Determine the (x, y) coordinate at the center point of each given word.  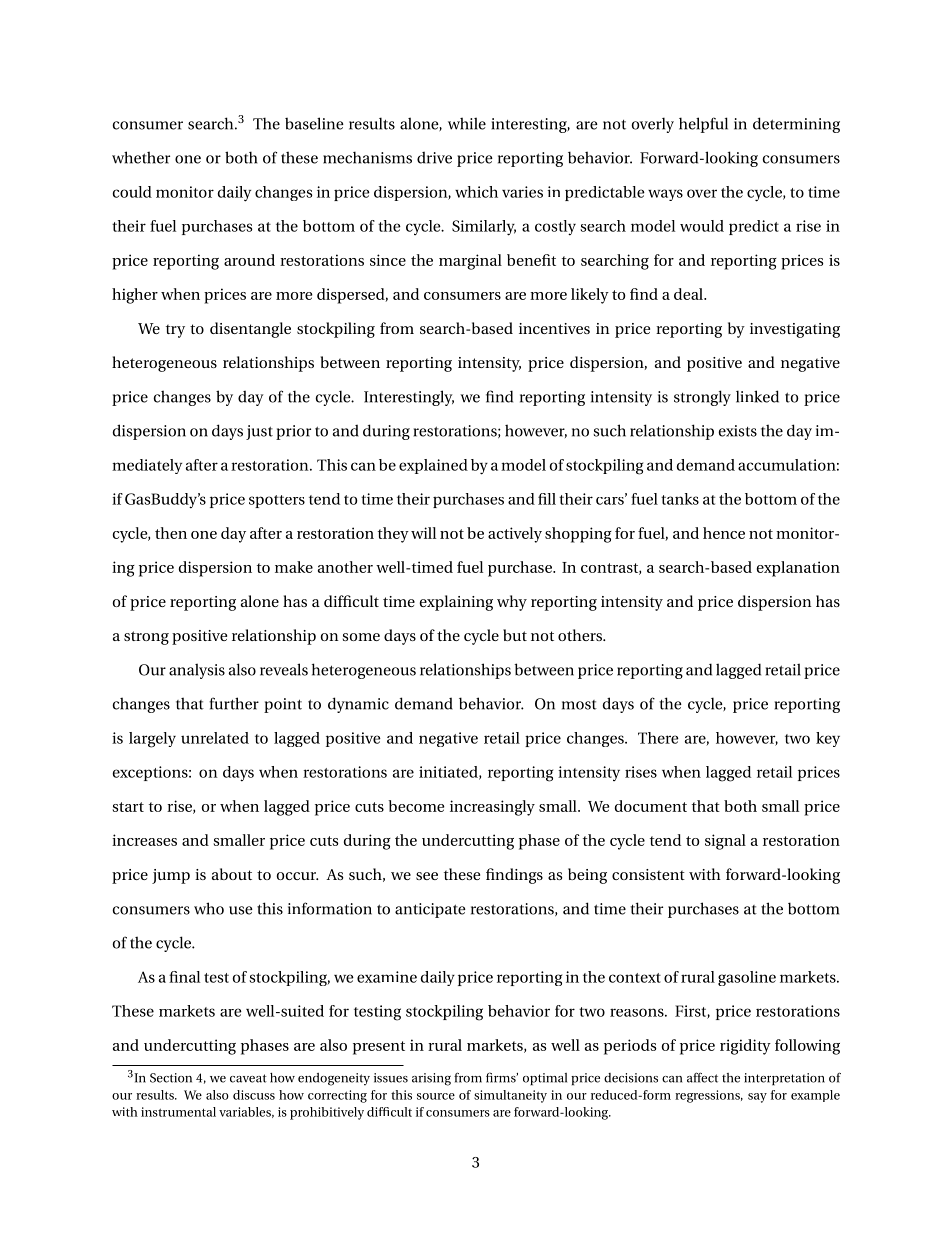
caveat (248, 1078)
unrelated (215, 738)
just (259, 432)
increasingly (492, 808)
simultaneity (510, 1096)
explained (433, 466)
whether (141, 157)
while (467, 123)
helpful (703, 125)
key (828, 739)
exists (737, 431)
